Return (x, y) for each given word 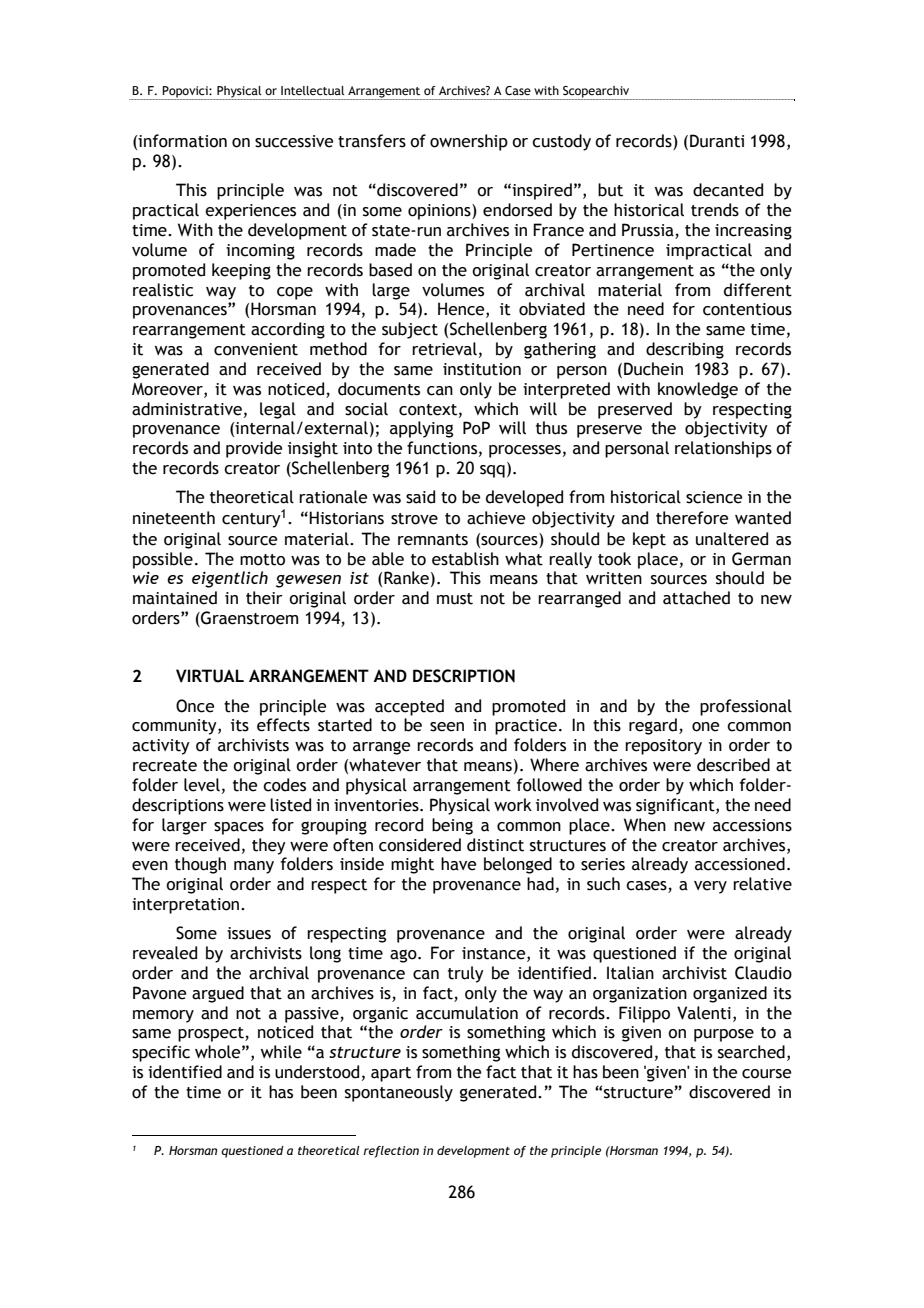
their (264, 598)
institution (482, 369)
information (182, 141)
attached (696, 598)
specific (161, 1053)
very (710, 887)
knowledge (698, 390)
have (458, 864)
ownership (469, 142)
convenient (256, 349)
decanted (728, 190)
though (200, 865)
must (455, 599)
